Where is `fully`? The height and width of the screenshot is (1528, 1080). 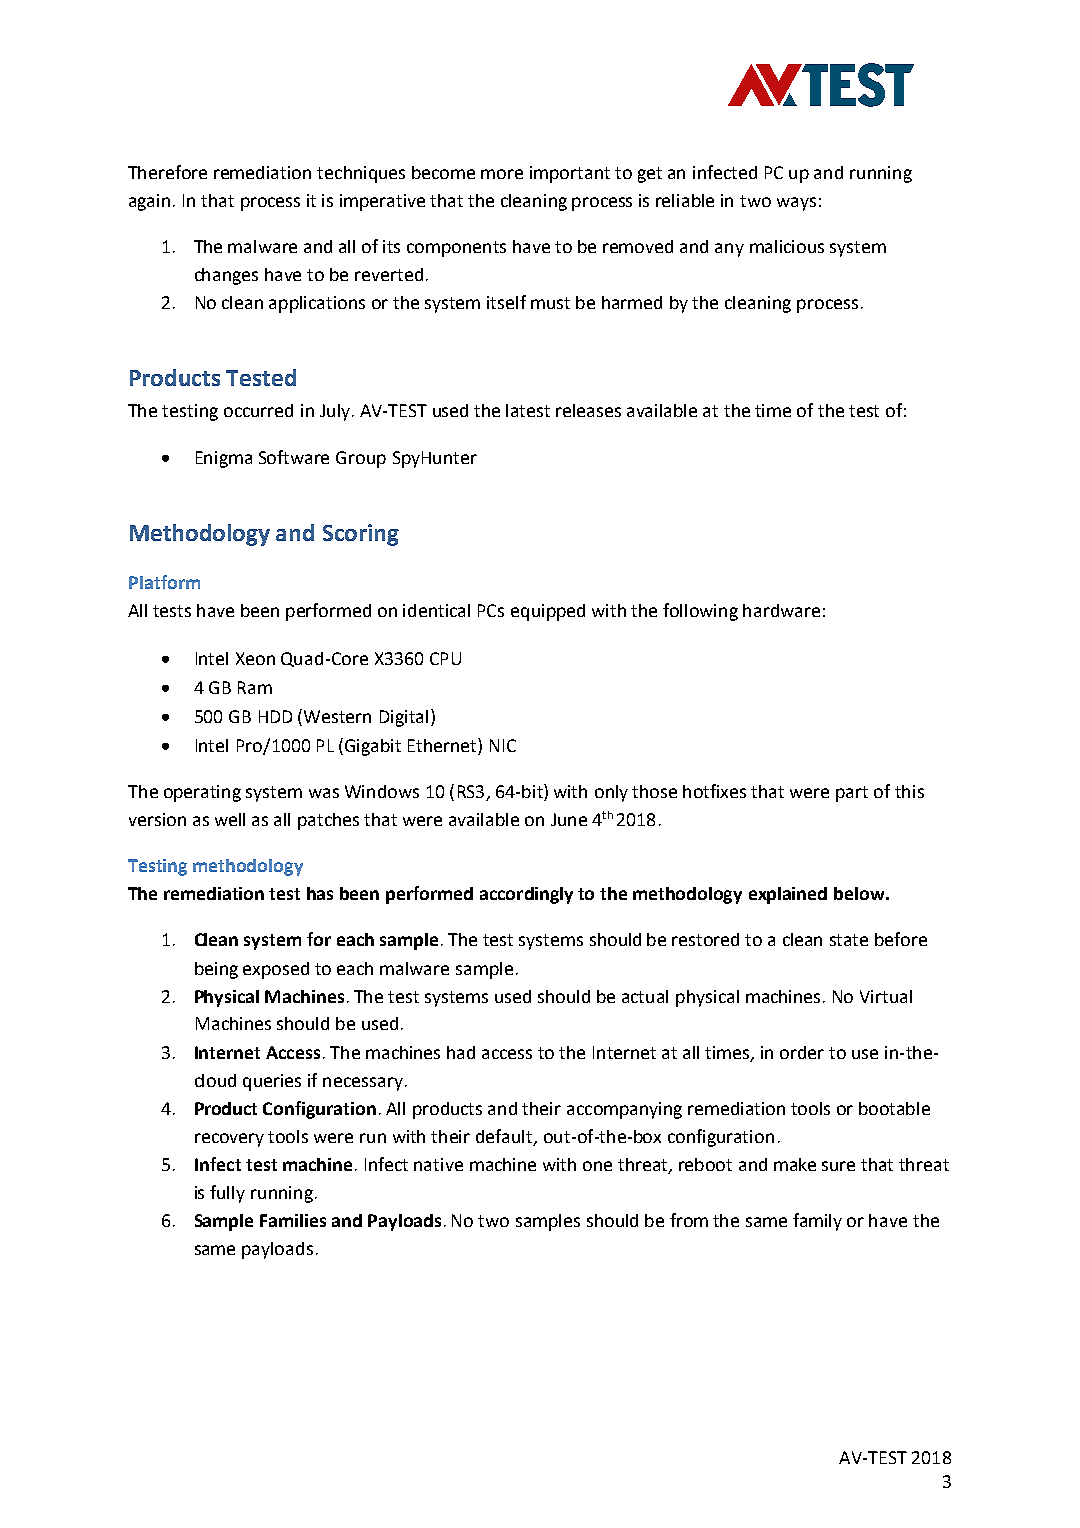 fully is located at coordinates (227, 1194).
